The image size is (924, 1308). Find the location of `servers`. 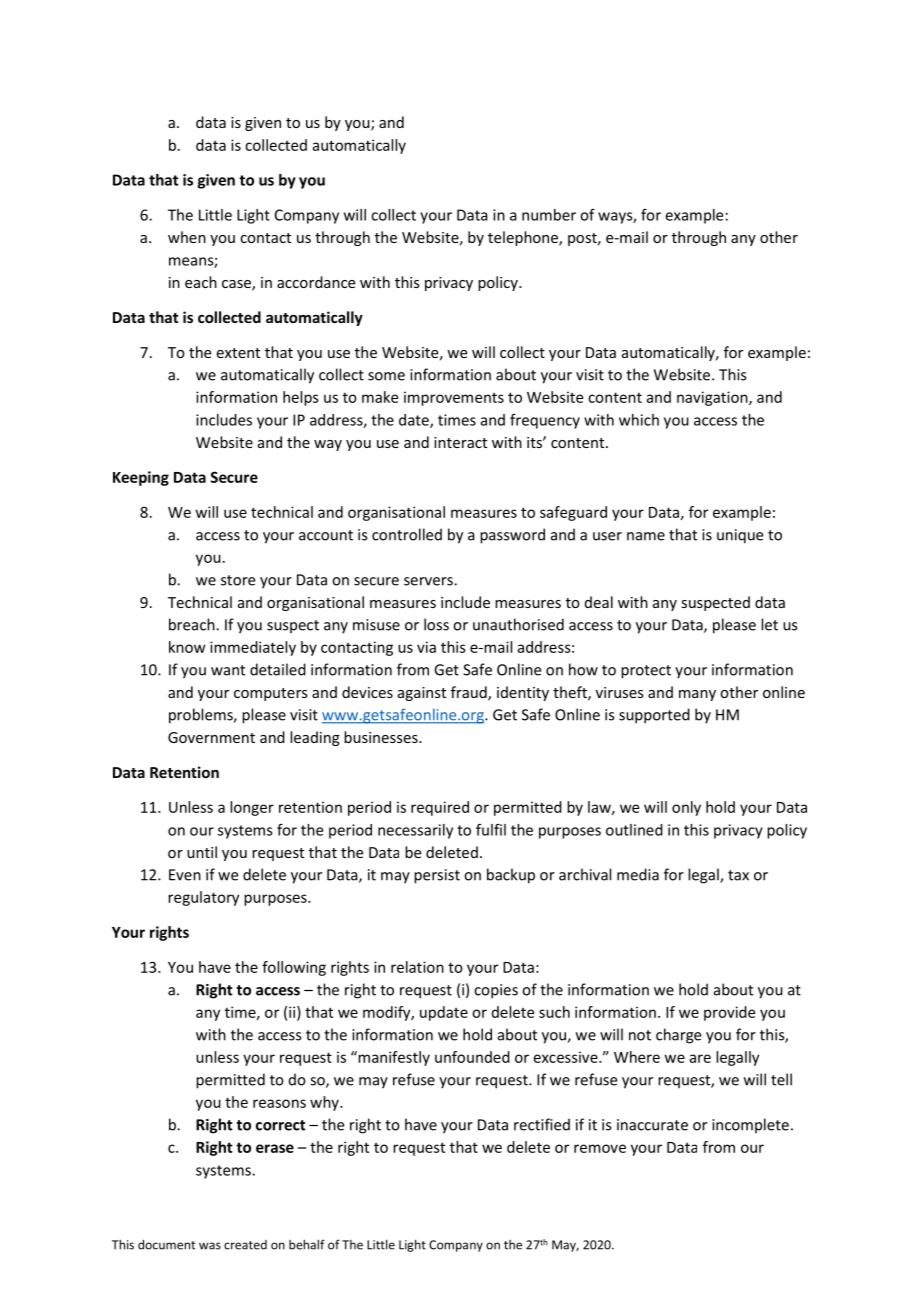

servers is located at coordinates (429, 581).
